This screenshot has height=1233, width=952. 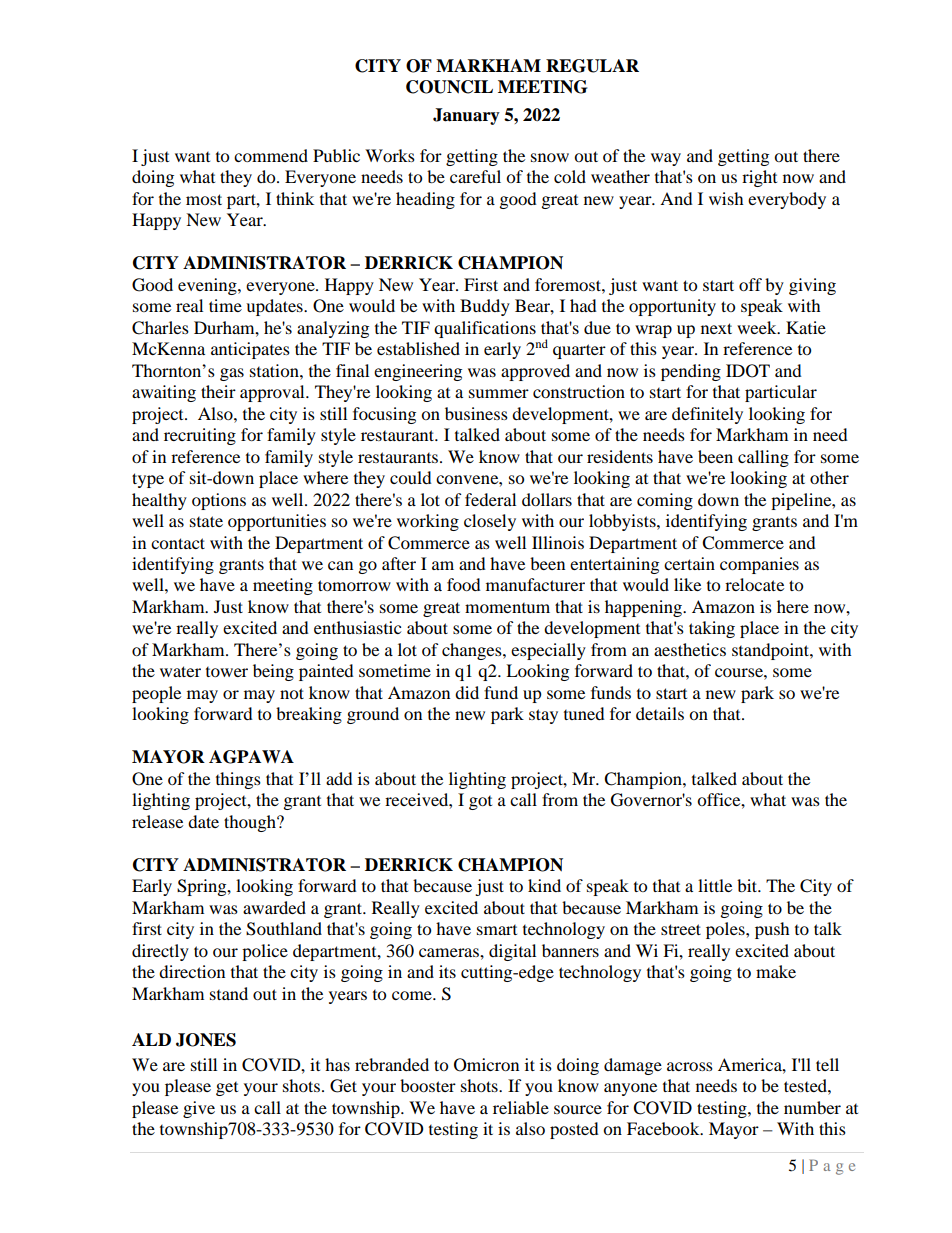 I want to click on momentum, so click(x=507, y=608).
